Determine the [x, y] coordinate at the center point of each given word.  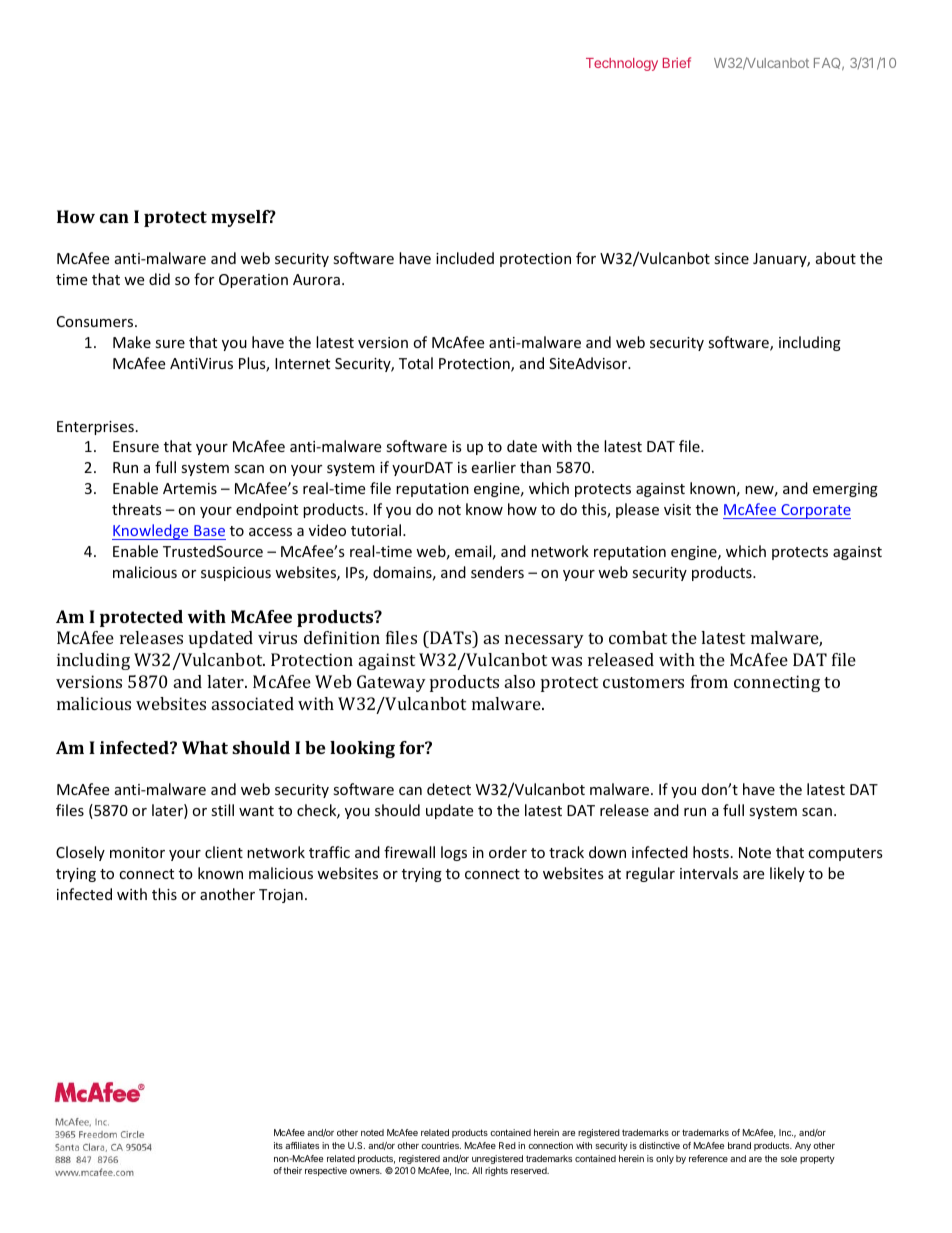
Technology [622, 64]
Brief [677, 62]
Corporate [815, 511]
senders [497, 572]
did [159, 279]
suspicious [236, 574]
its [278, 1145]
